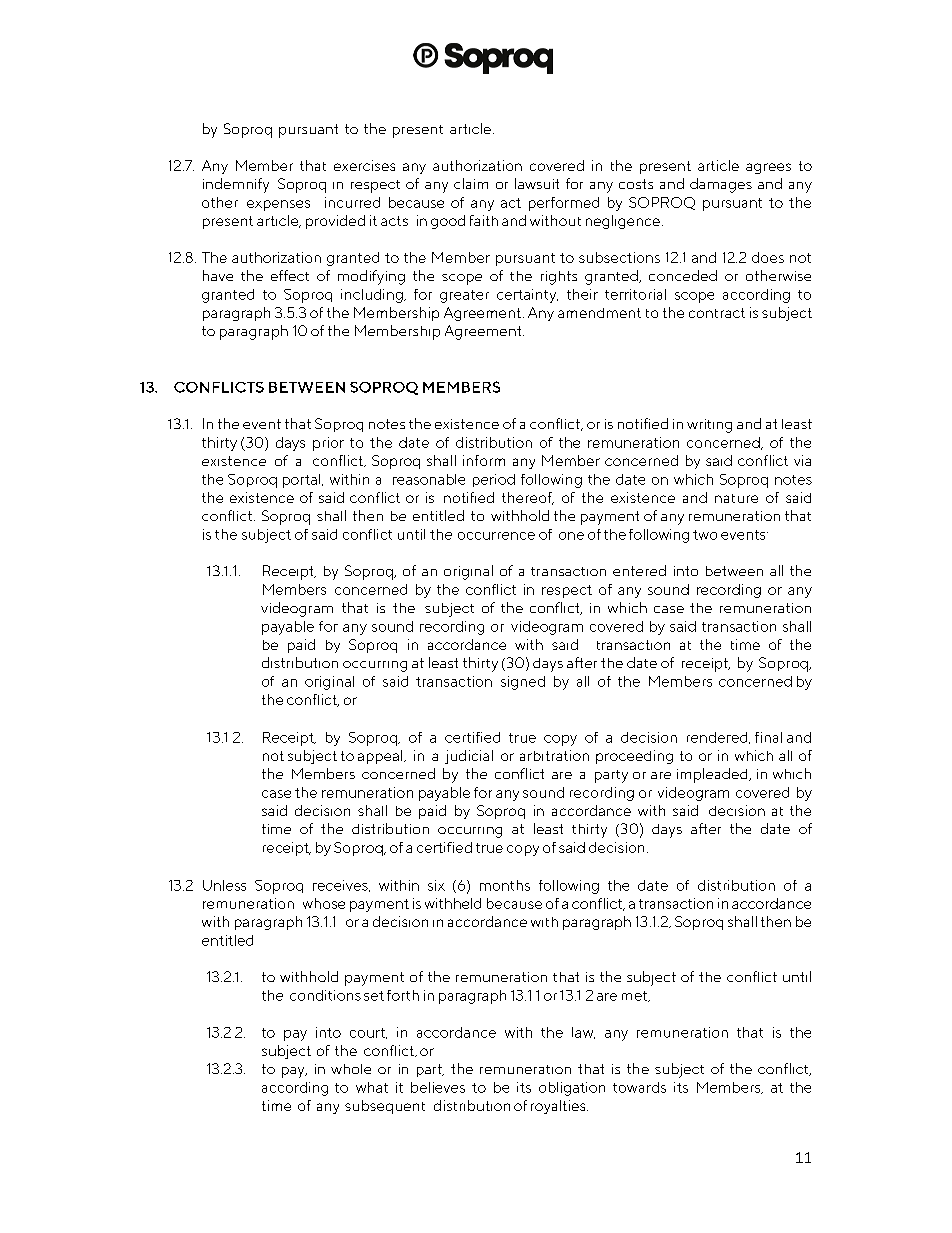 This screenshot has height=1233, width=952. I want to click on whole, so click(351, 1069).
